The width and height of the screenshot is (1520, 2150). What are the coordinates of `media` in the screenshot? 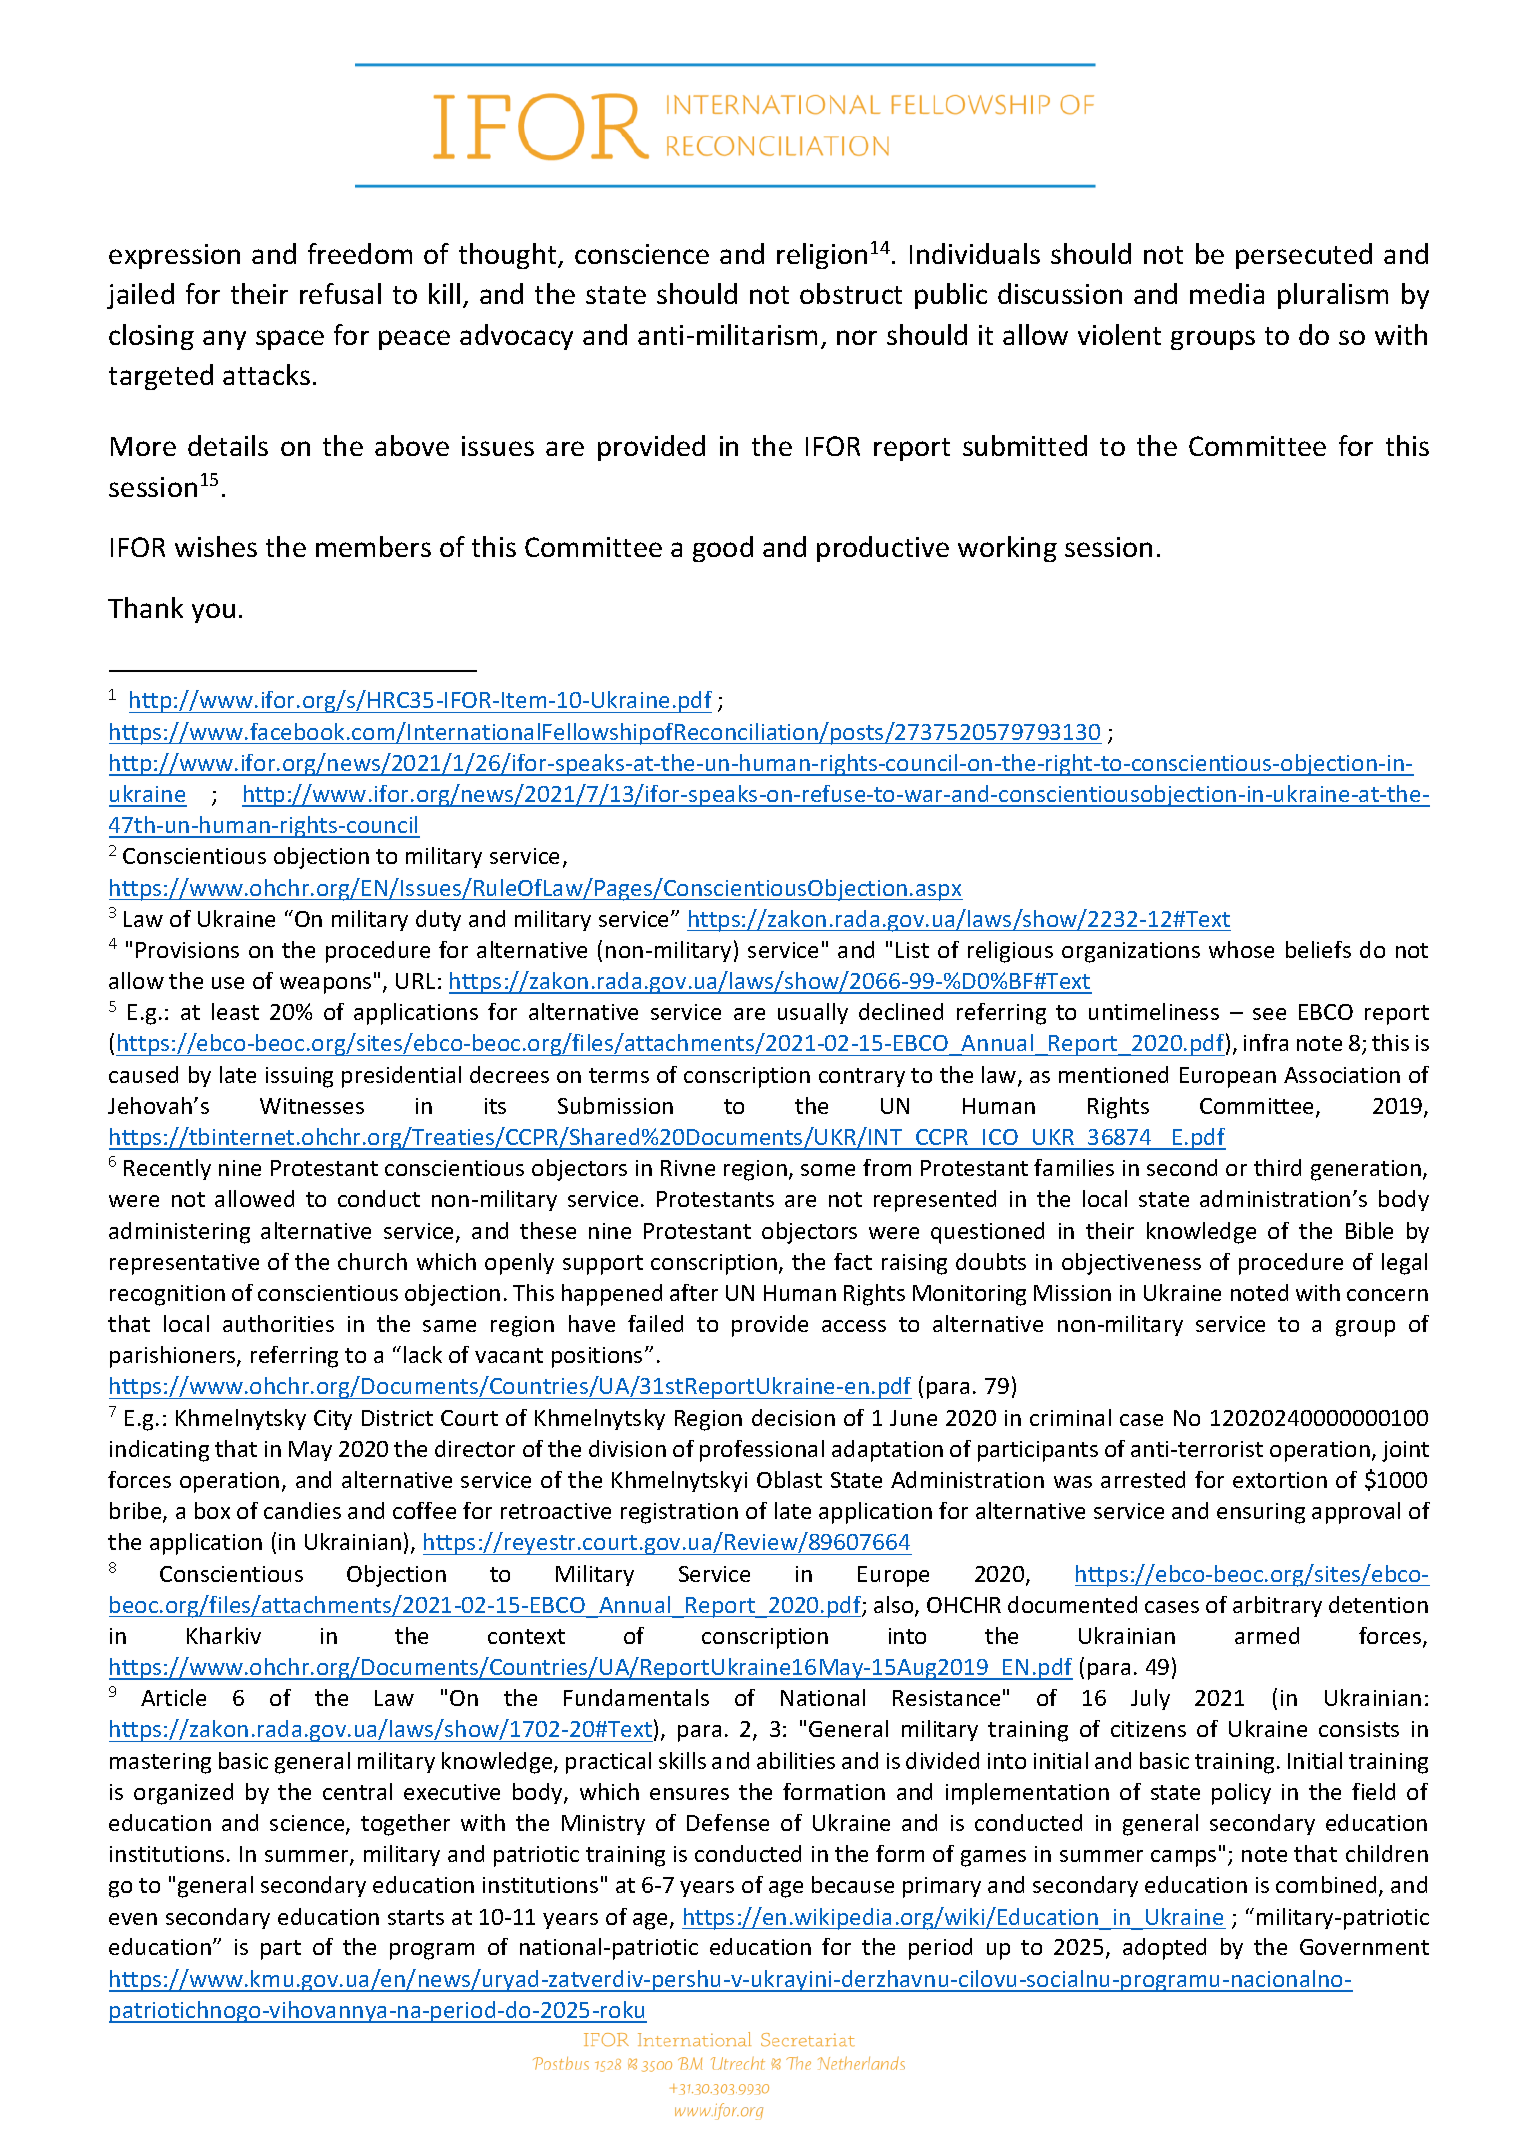 It's located at (1227, 293).
